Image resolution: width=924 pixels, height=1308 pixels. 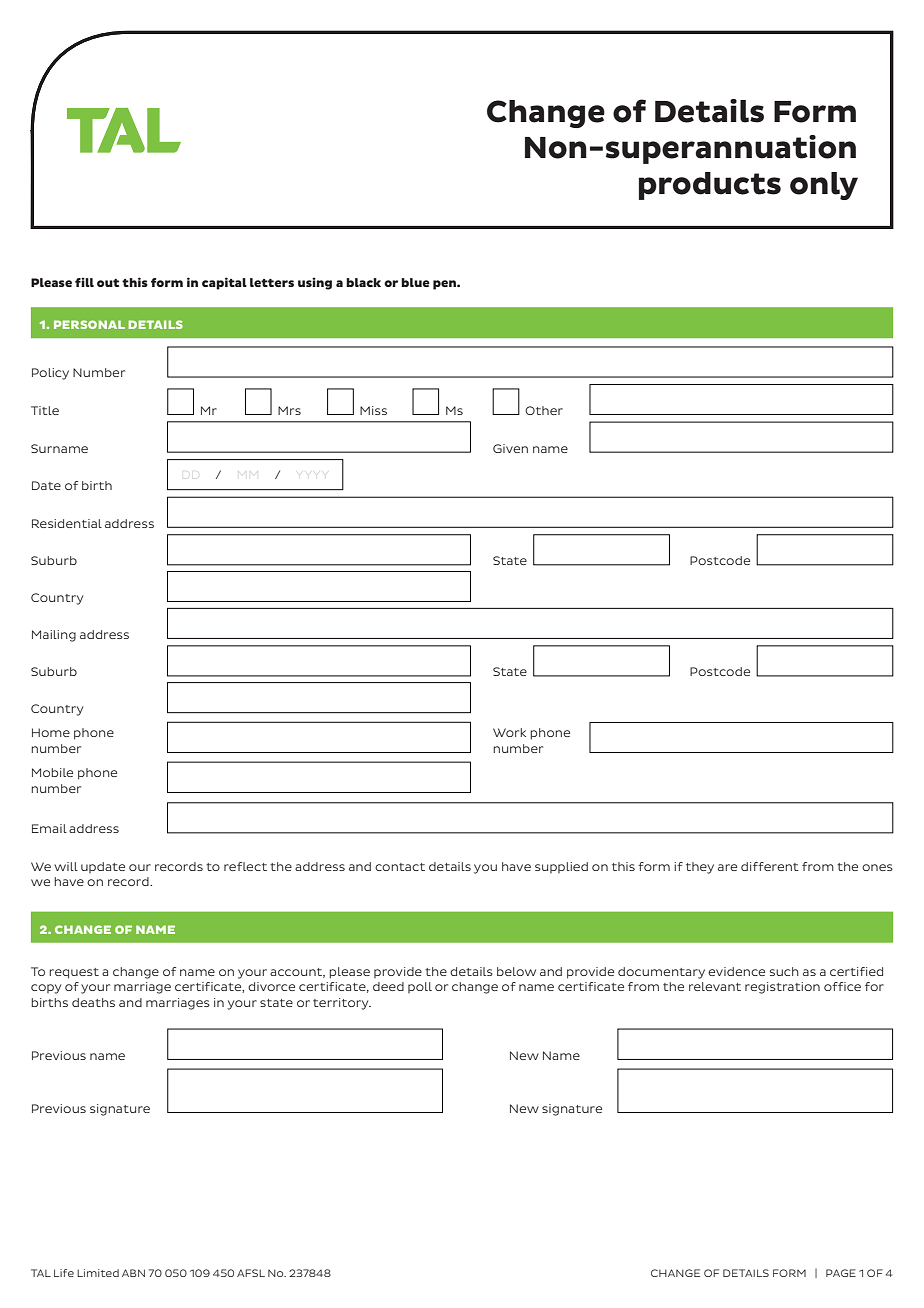 I want to click on out, so click(x=108, y=283).
